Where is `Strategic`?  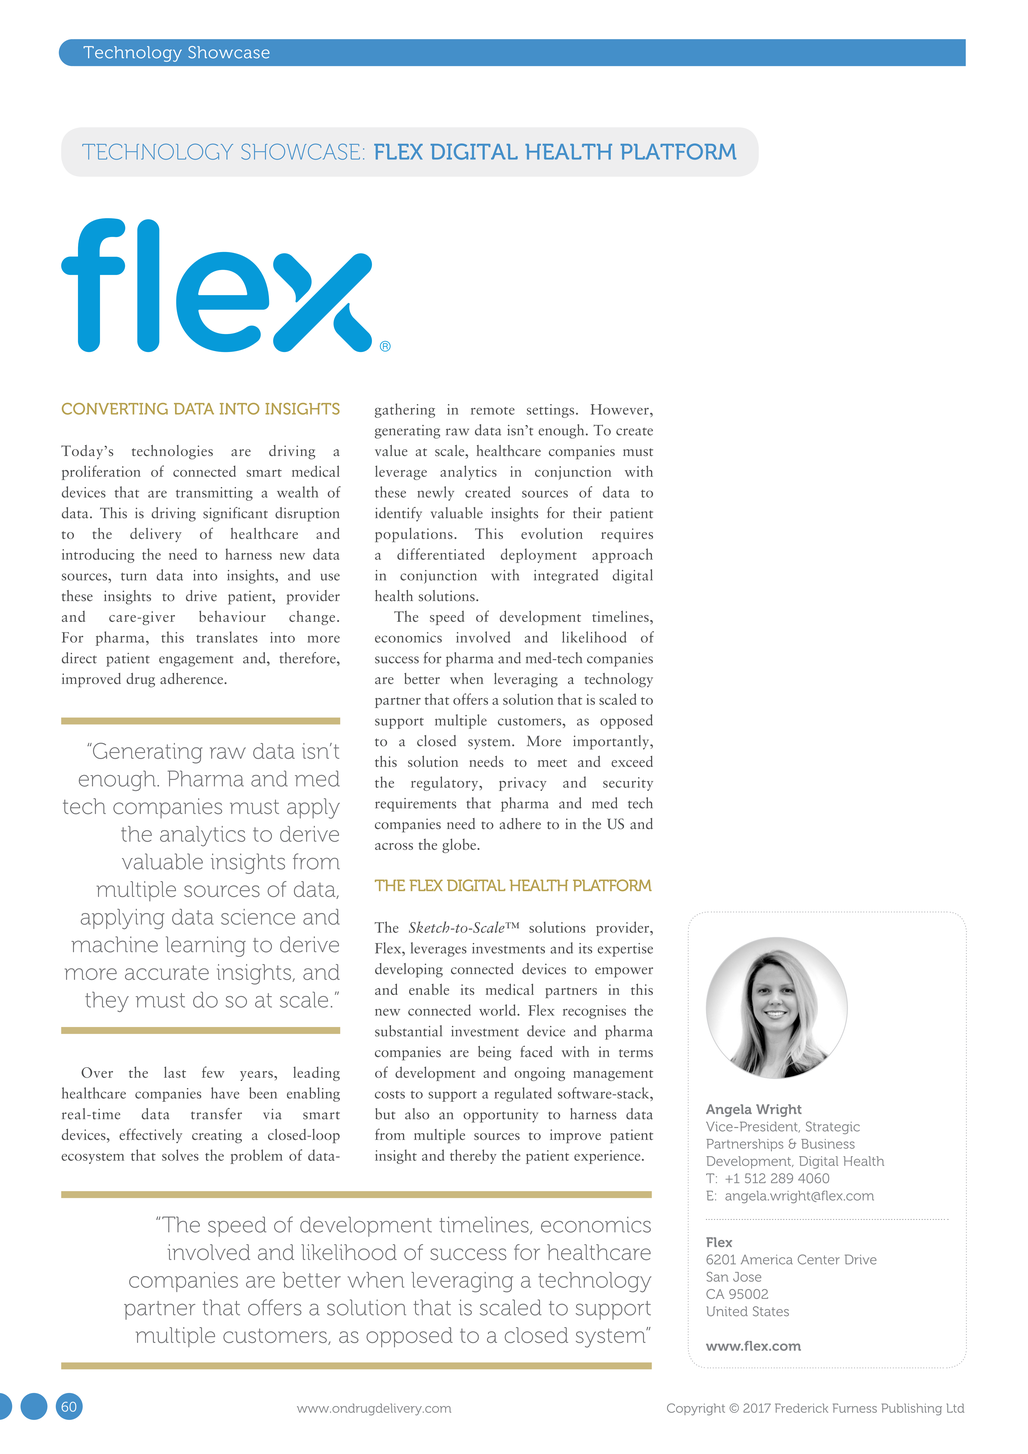 Strategic is located at coordinates (833, 1127).
